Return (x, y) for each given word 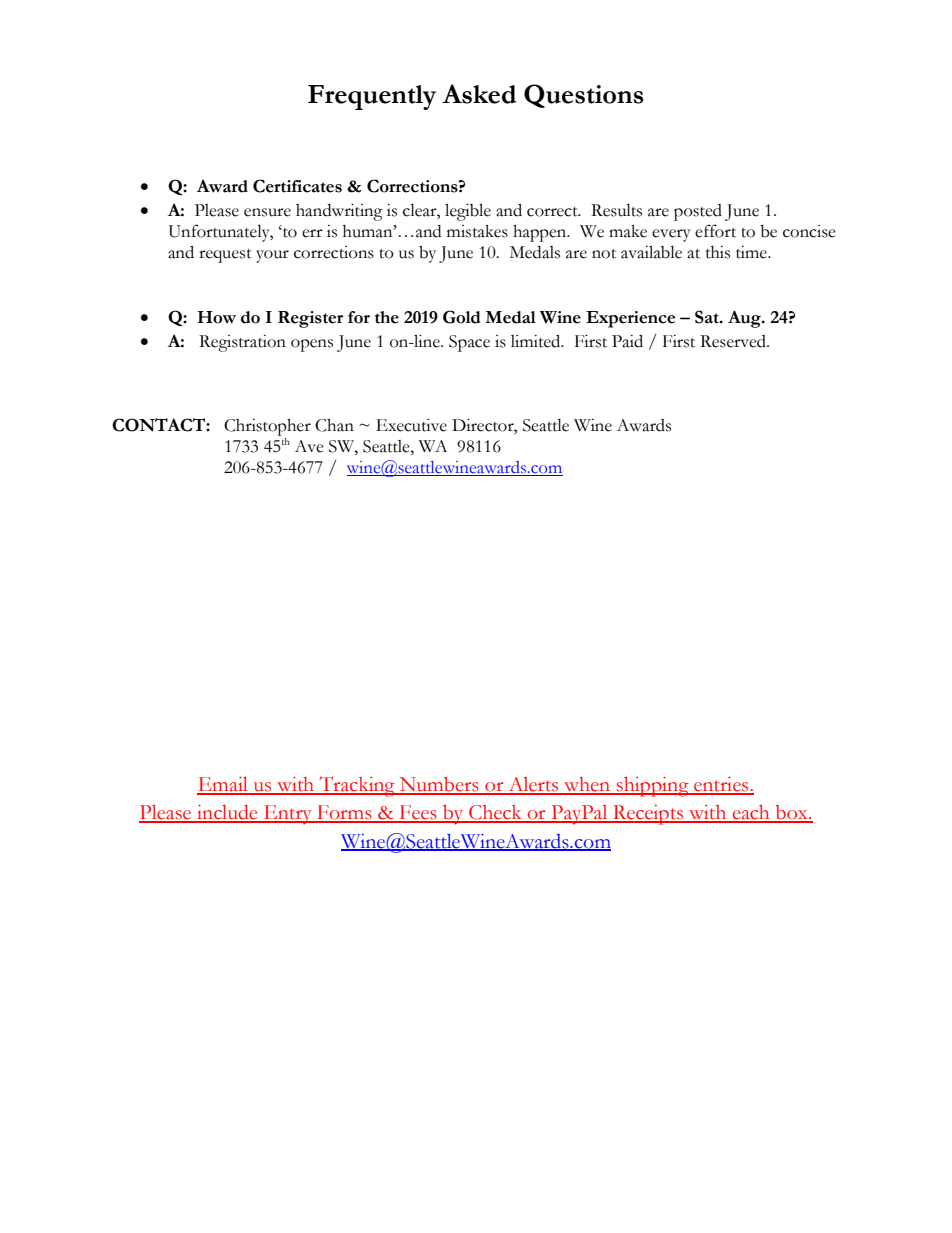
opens (312, 345)
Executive (411, 425)
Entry (287, 815)
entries (721, 785)
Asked (479, 94)
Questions (584, 96)
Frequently (372, 97)
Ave (309, 446)
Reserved (734, 341)
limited (537, 341)
